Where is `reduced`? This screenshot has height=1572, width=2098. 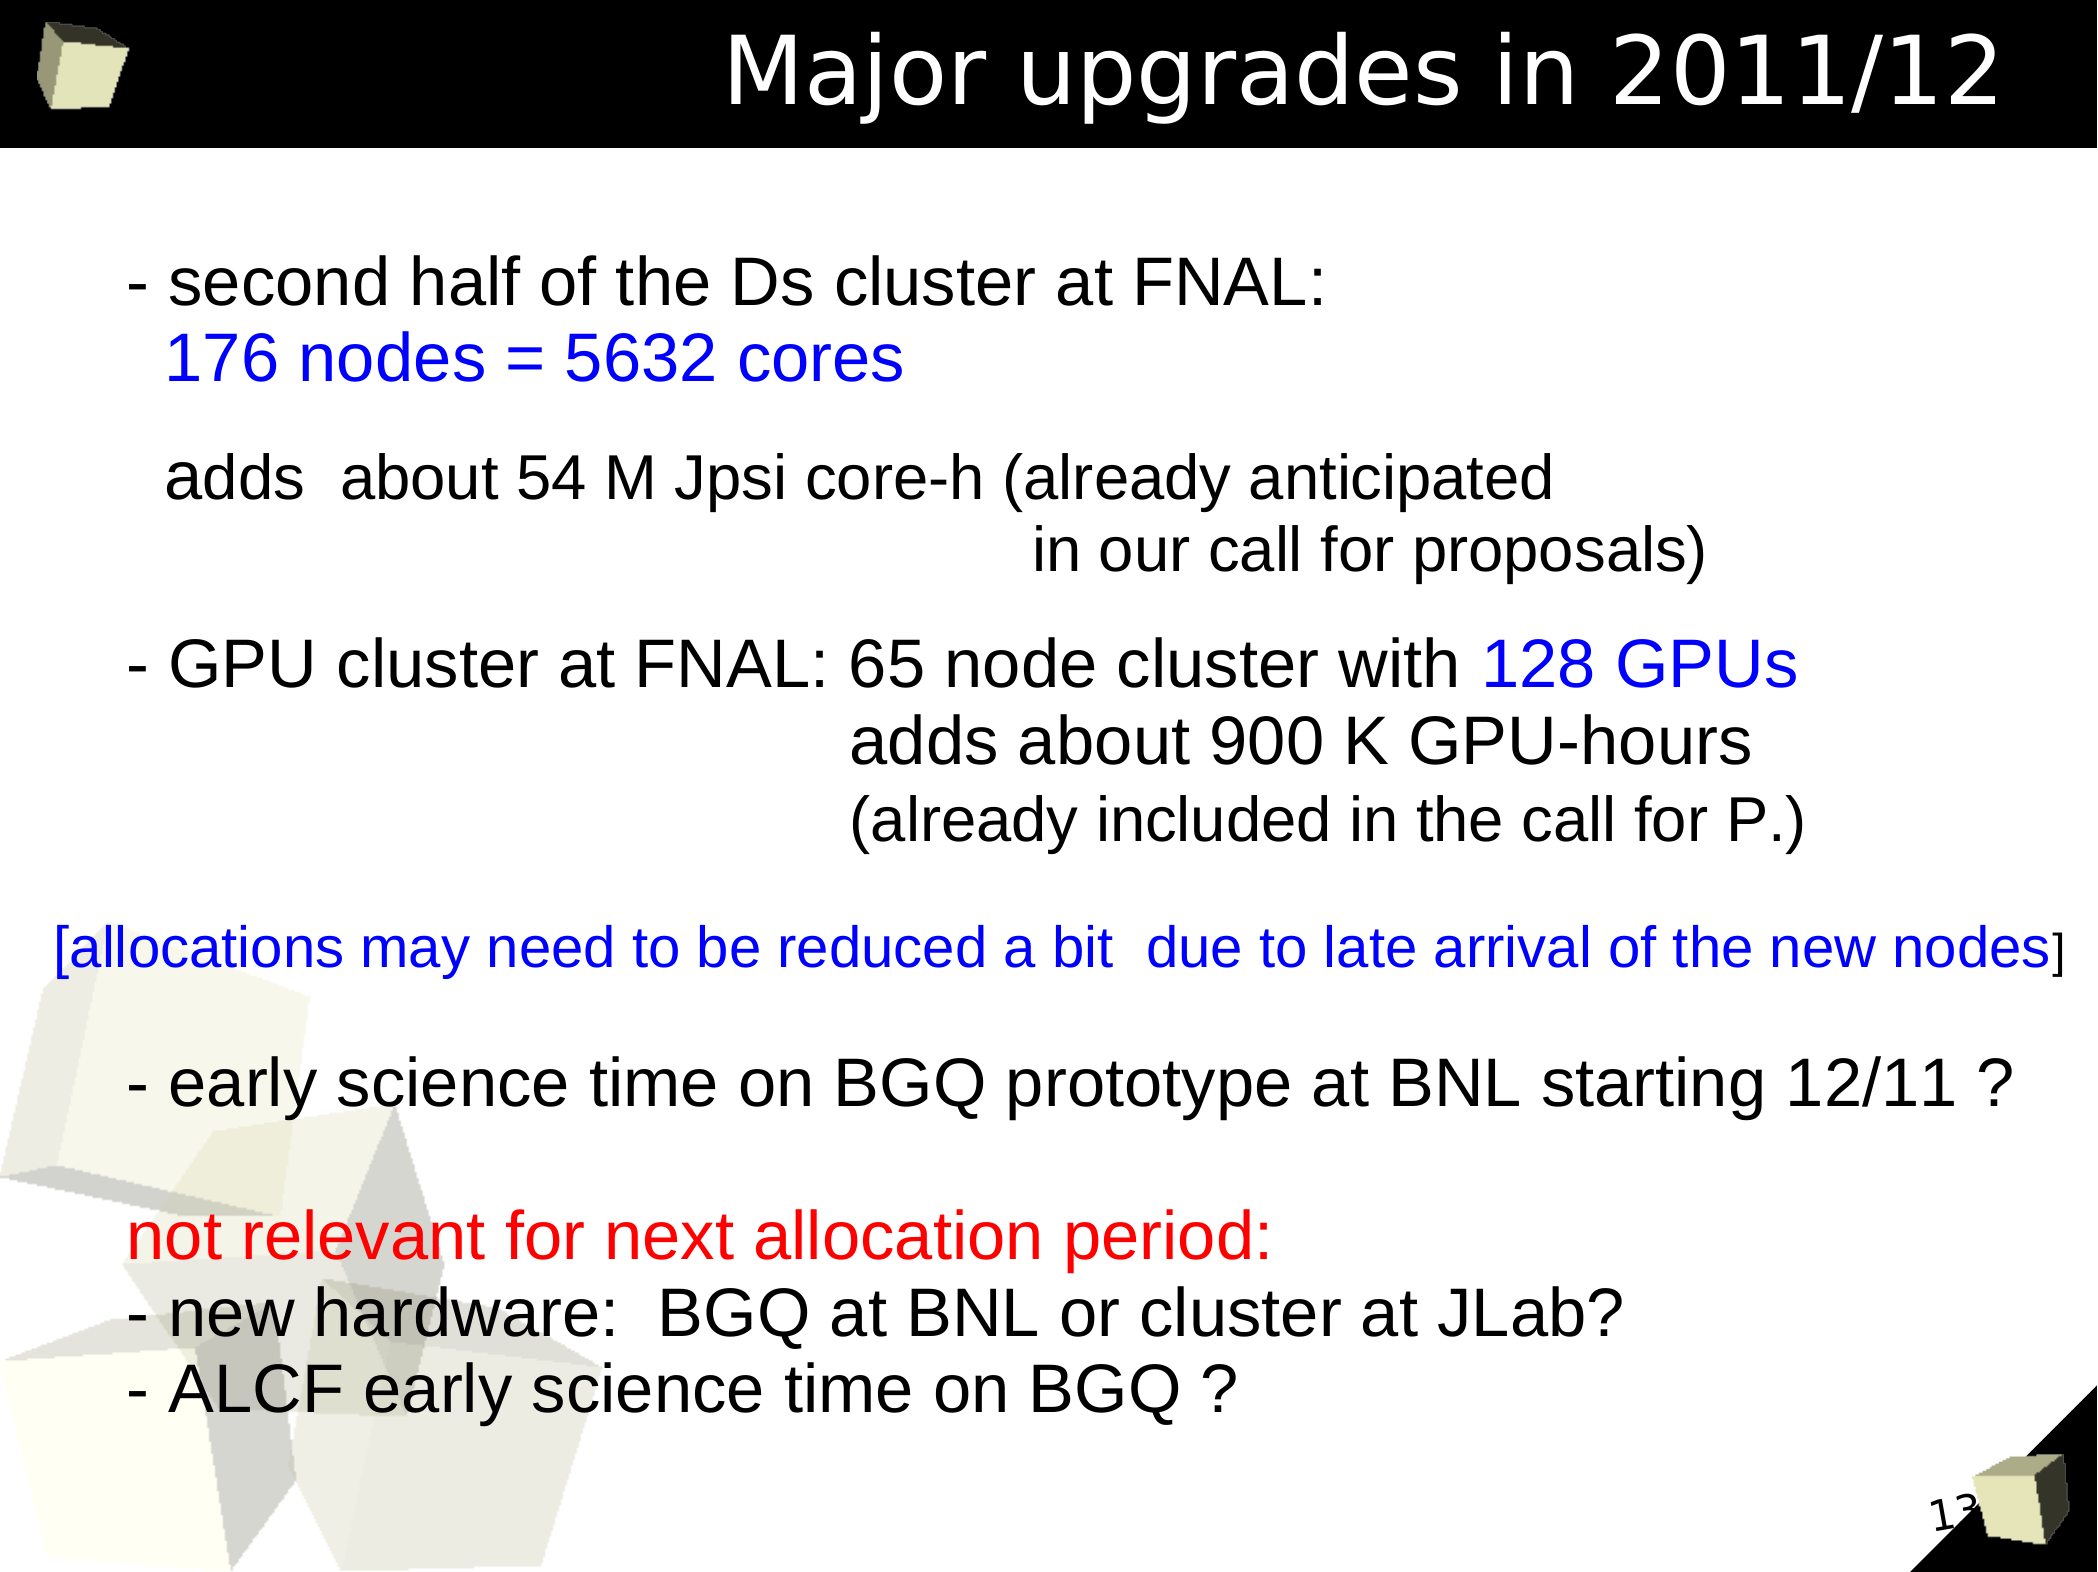 reduced is located at coordinates (882, 946).
